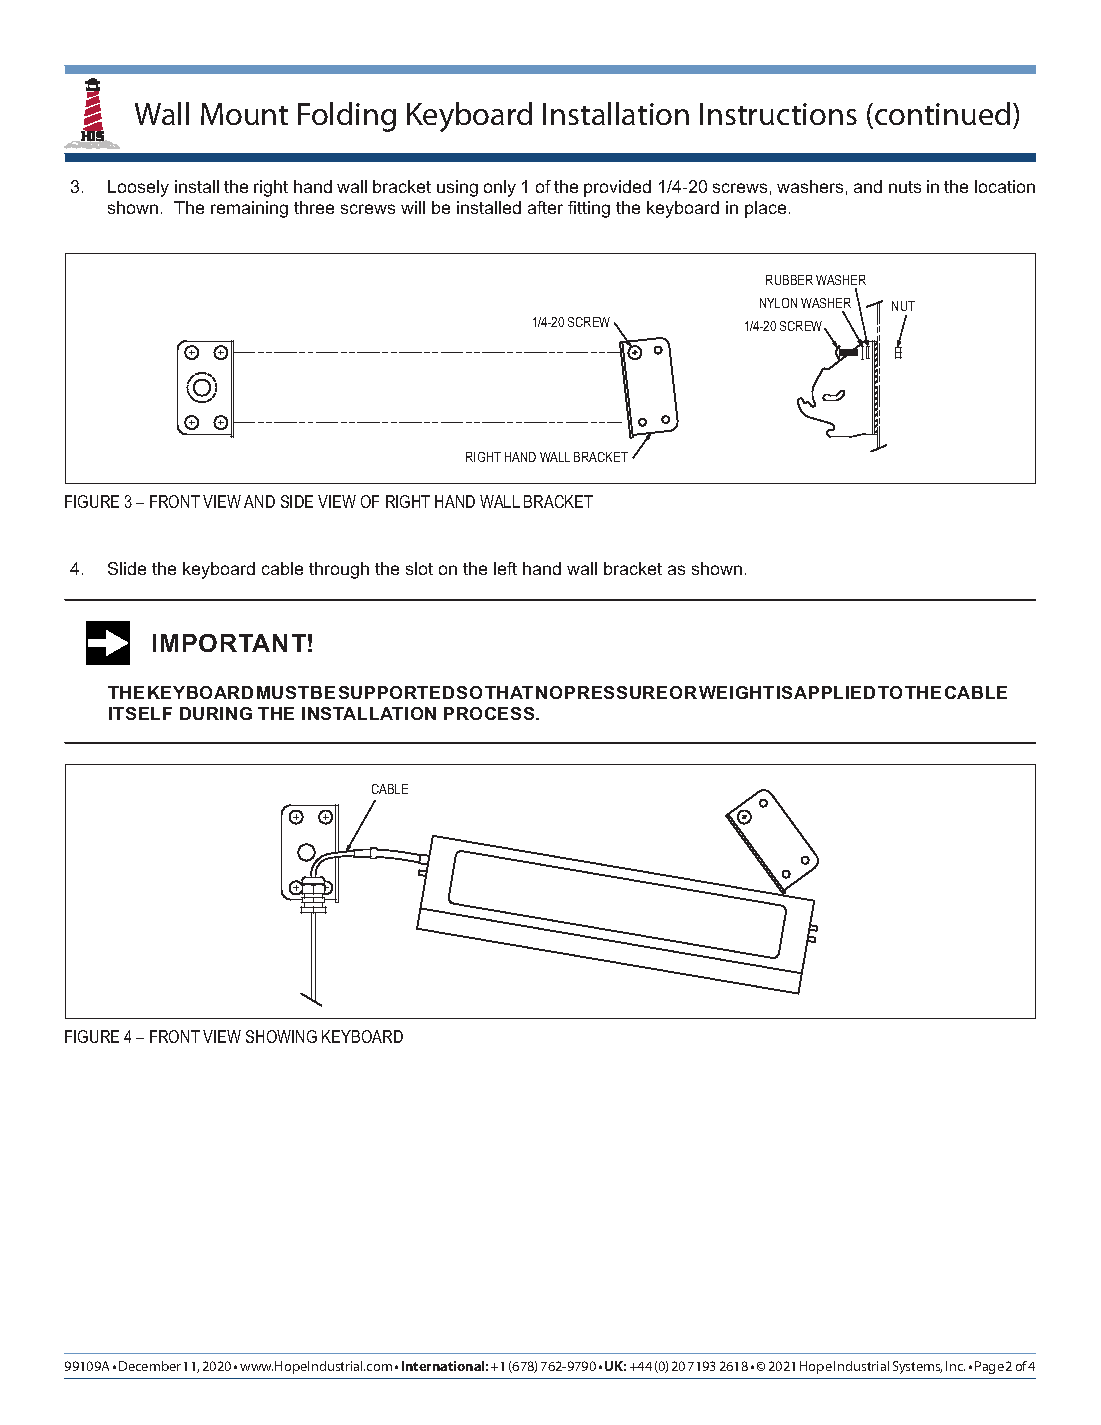  I want to click on left, so click(505, 568).
